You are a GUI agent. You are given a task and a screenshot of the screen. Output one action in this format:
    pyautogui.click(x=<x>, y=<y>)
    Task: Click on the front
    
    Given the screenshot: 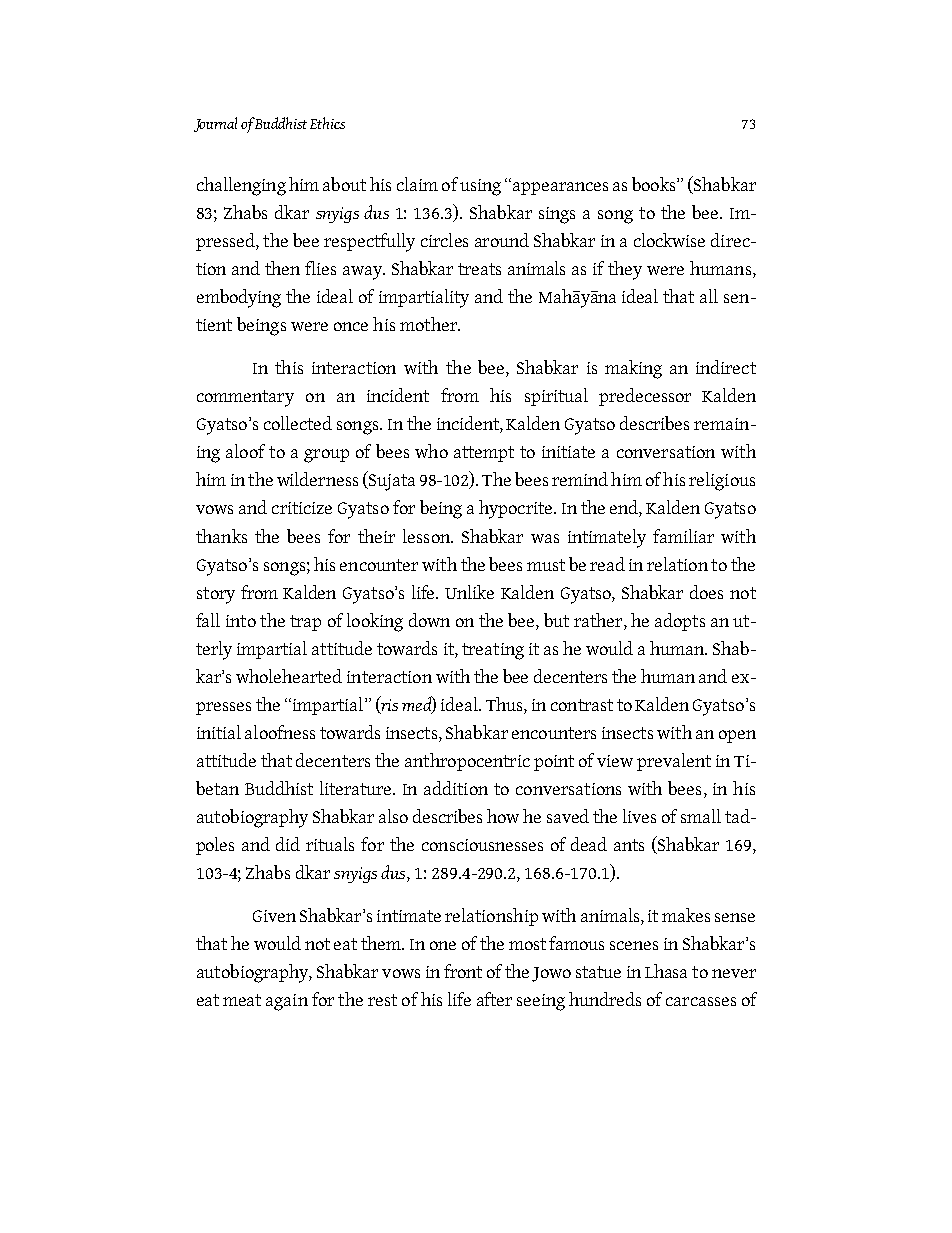 What is the action you would take?
    pyautogui.click(x=463, y=971)
